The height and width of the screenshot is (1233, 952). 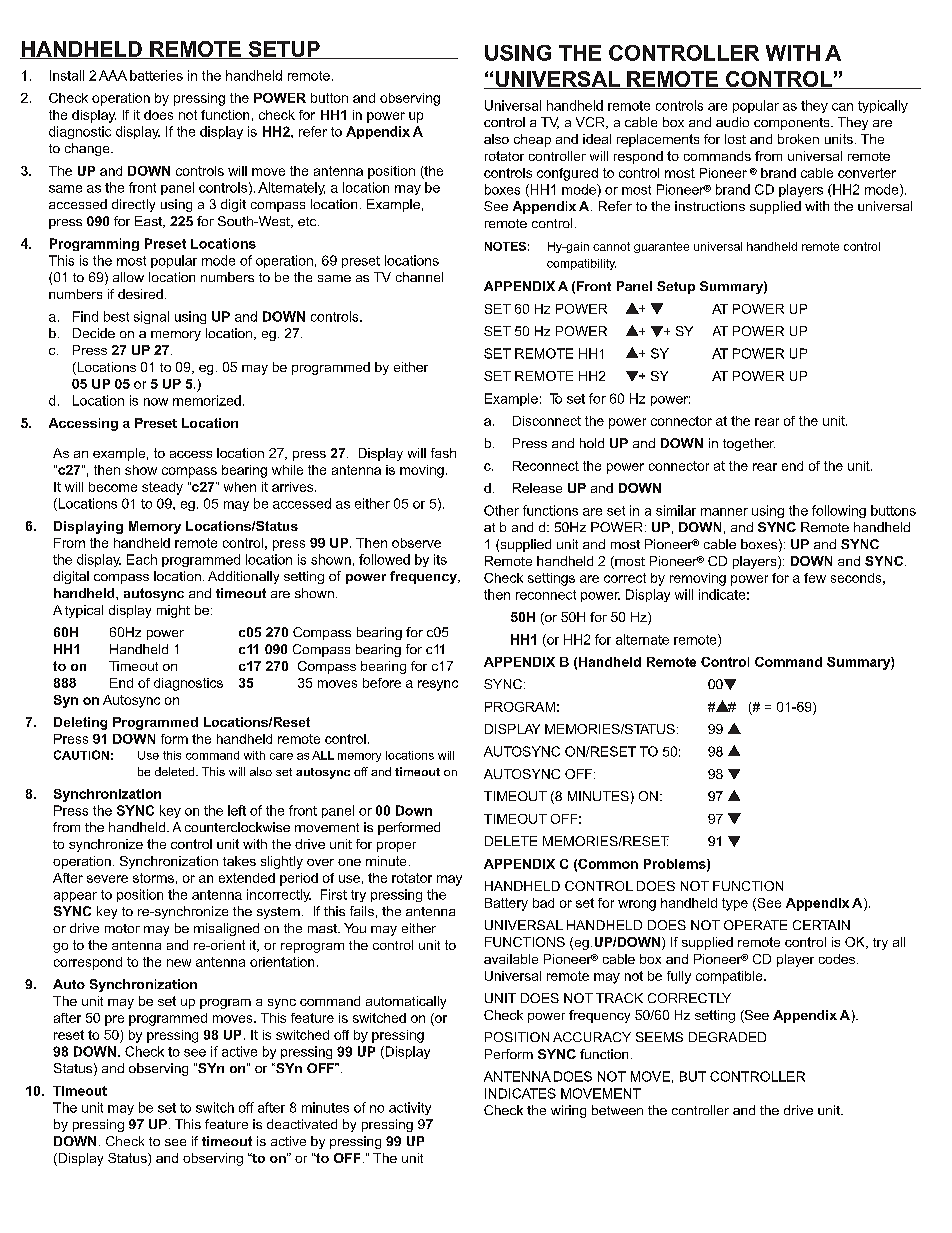 I want to click on channel, so click(x=419, y=277).
